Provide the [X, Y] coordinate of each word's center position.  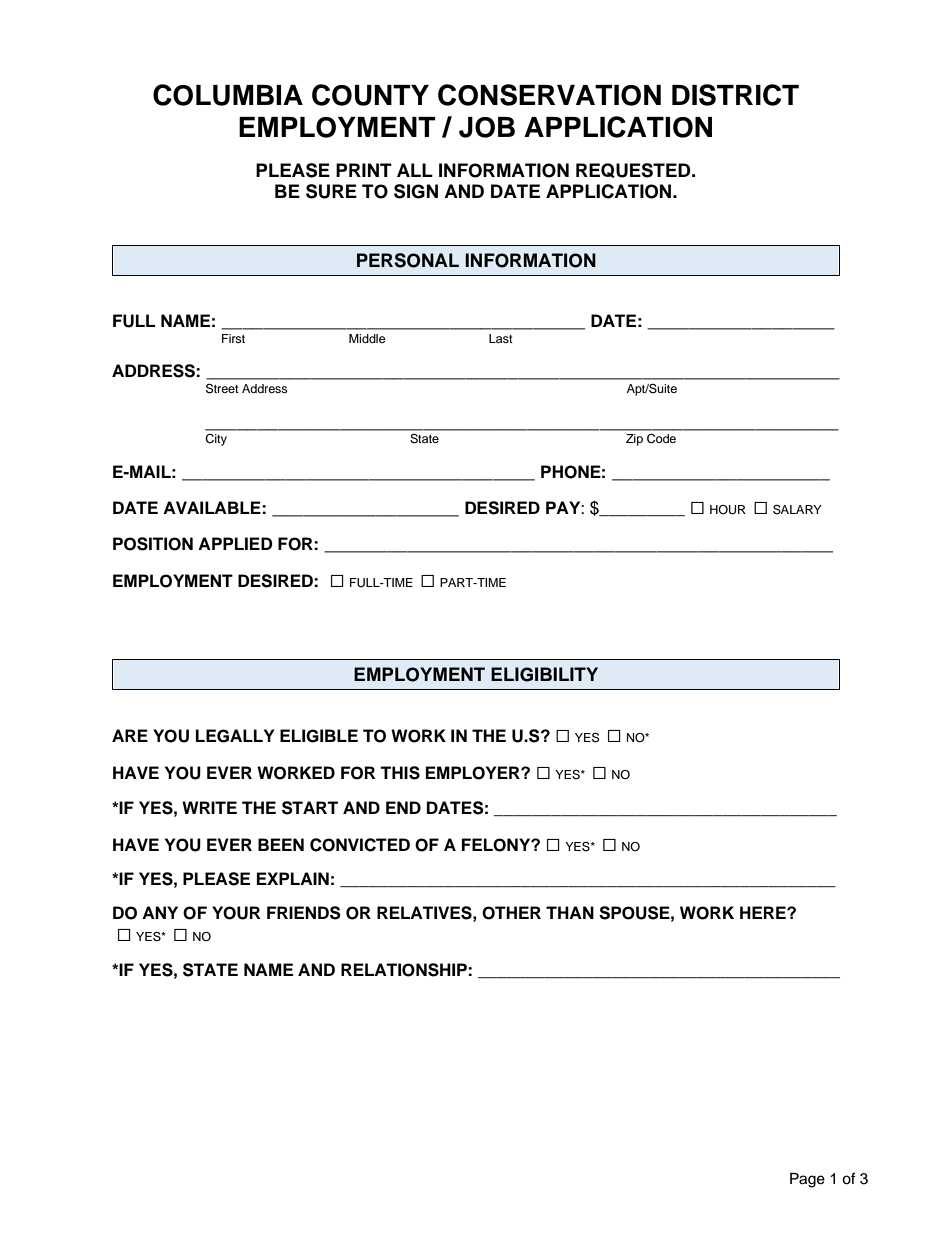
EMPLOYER [474, 773]
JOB [487, 127]
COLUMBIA [228, 95]
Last [501, 338]
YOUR [236, 913]
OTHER [511, 913]
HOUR [728, 510]
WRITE [209, 807]
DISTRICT [735, 95]
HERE [764, 912]
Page [807, 1180]
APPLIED [235, 543]
